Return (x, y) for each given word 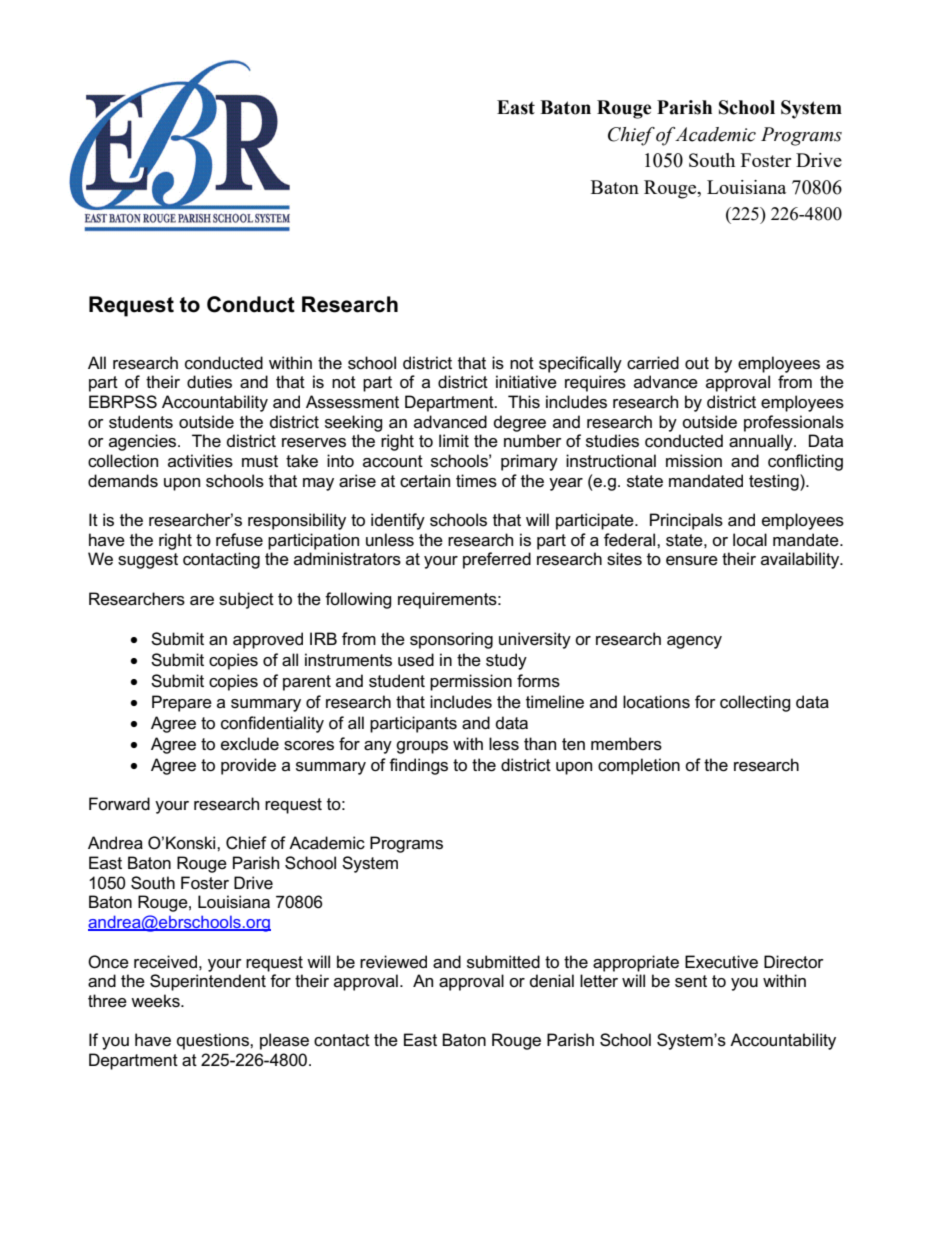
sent (691, 981)
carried (653, 363)
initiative (526, 382)
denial (552, 981)
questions (214, 1041)
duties (209, 382)
